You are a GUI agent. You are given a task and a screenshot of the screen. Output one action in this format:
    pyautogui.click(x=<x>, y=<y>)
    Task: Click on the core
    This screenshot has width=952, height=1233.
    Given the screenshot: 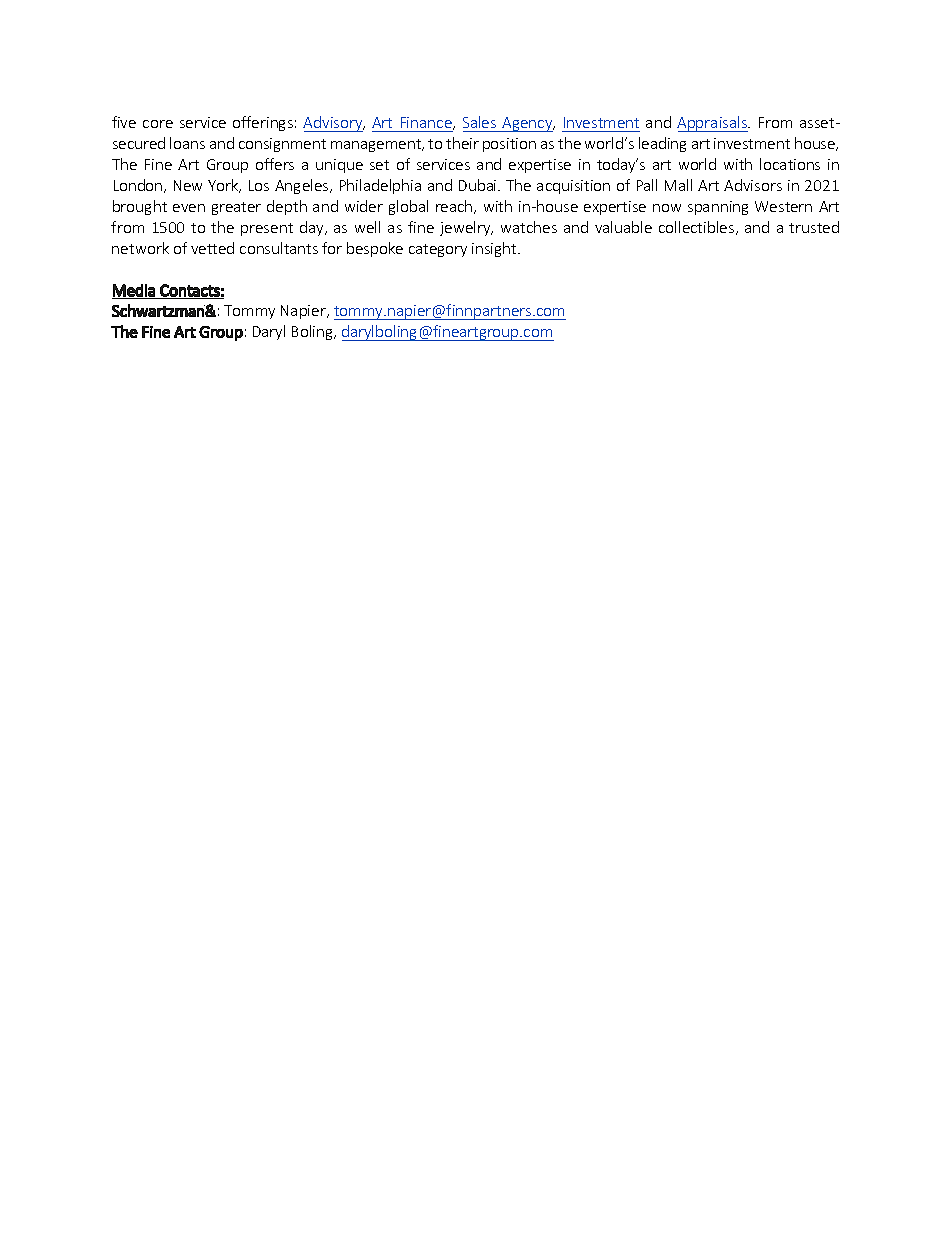 What is the action you would take?
    pyautogui.click(x=158, y=124)
